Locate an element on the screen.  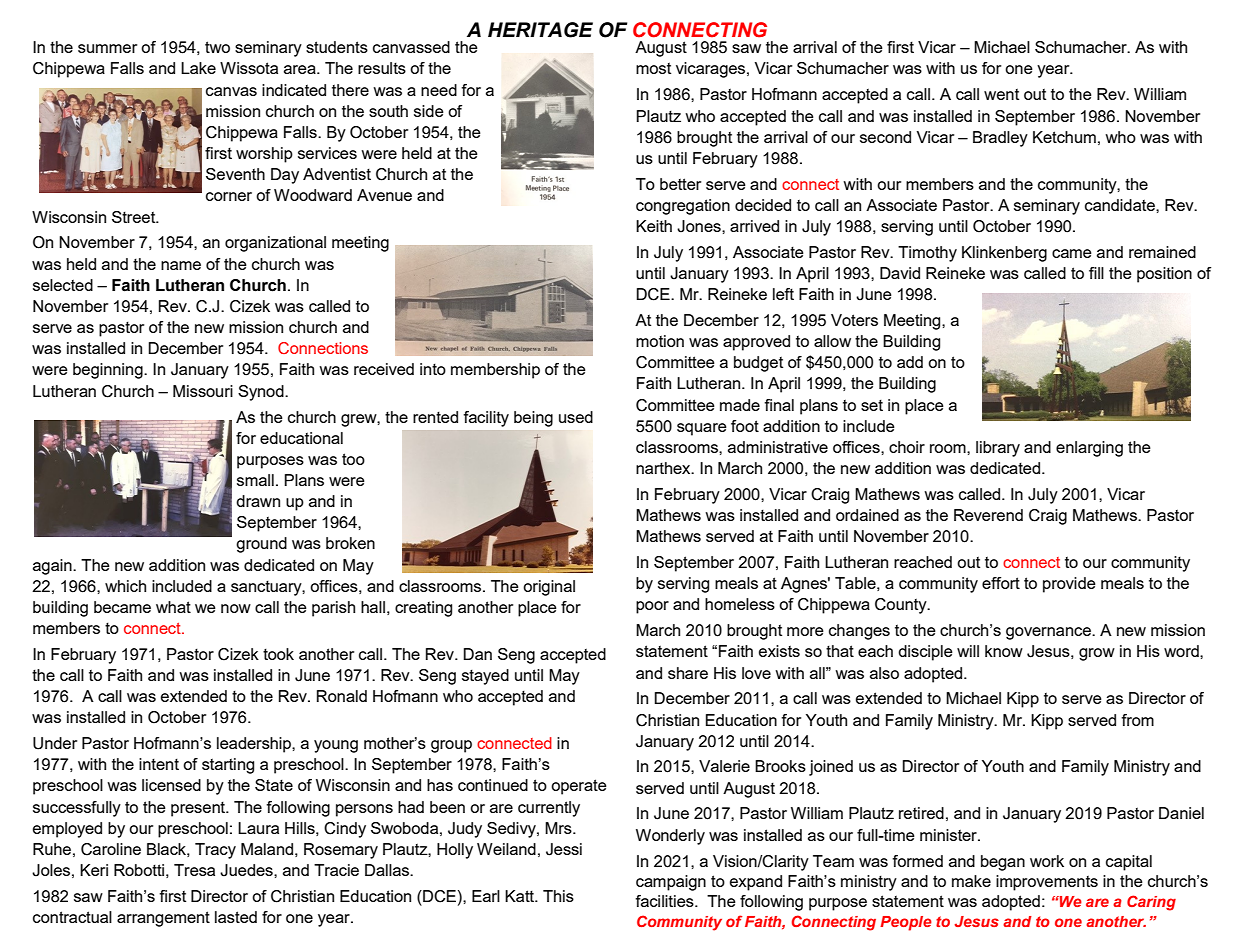
most is located at coordinates (653, 68).
